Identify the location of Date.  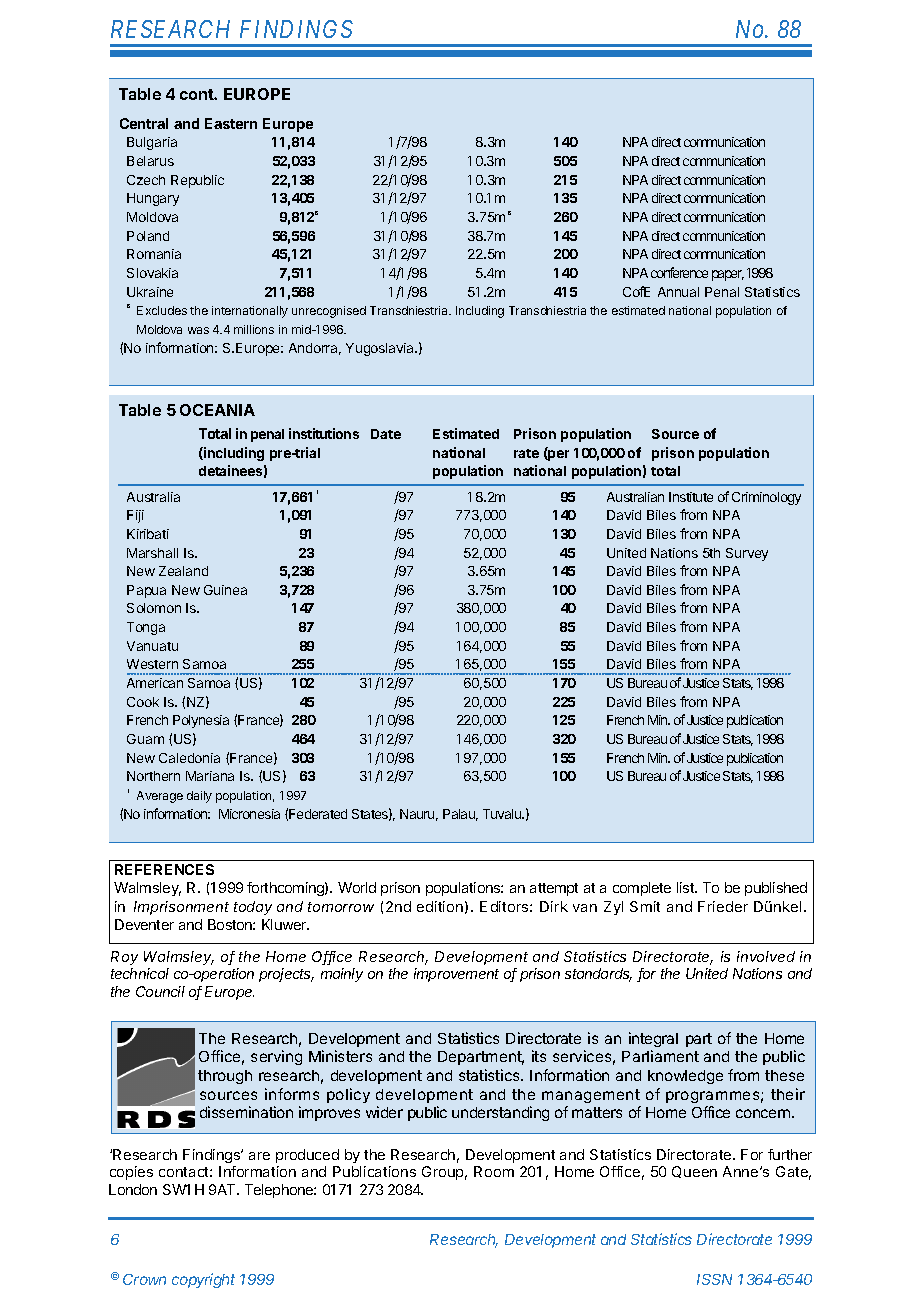
(386, 434).
